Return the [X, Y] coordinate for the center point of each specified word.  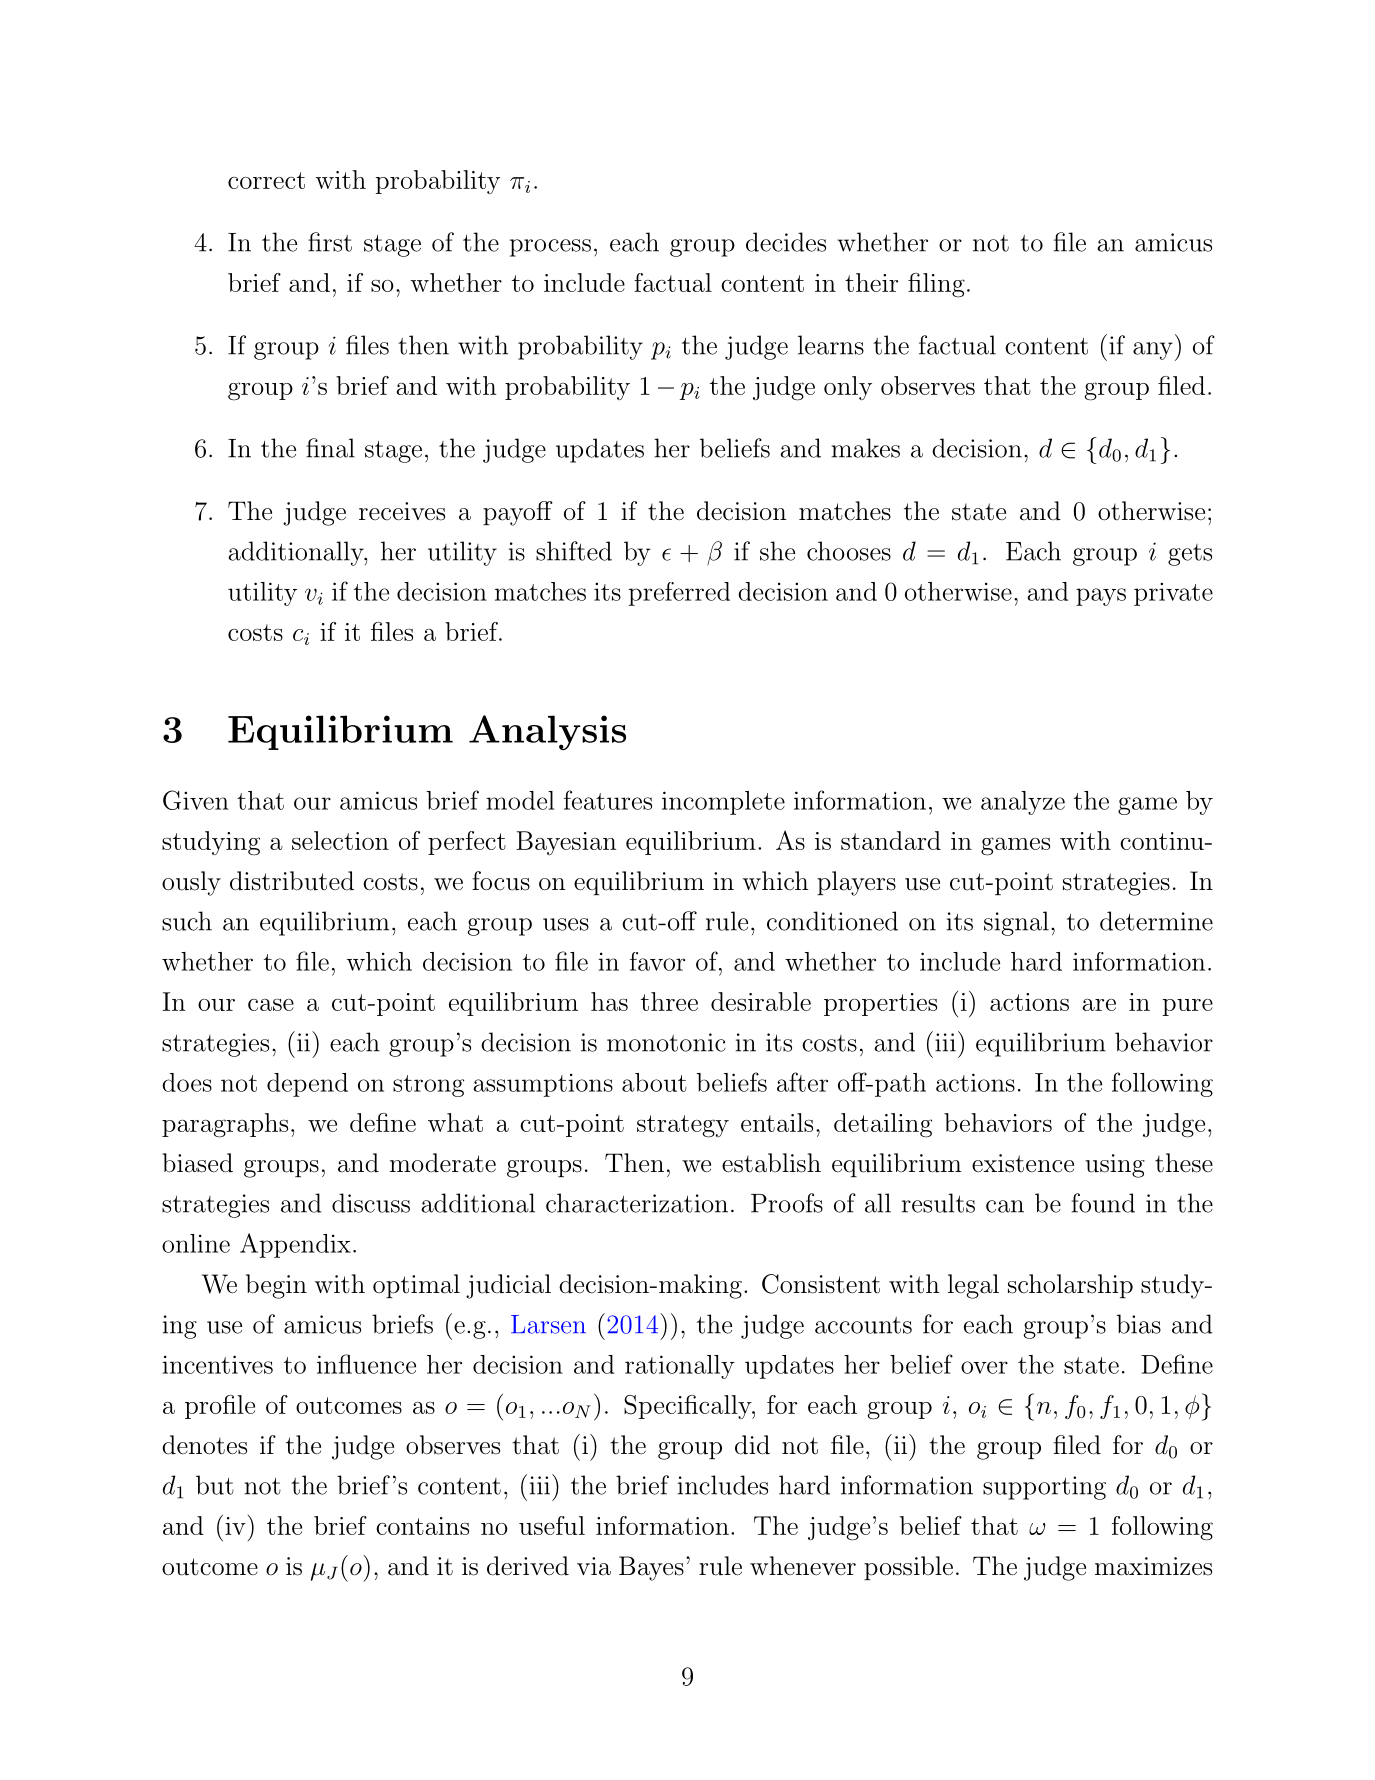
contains [422, 1526]
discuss [371, 1203]
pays [1101, 597]
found [1103, 1203]
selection [340, 840]
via [594, 1566]
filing [936, 285]
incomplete [723, 803]
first [330, 242]
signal [1016, 923]
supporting [1044, 1488]
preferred [679, 594]
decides [786, 242]
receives [402, 511]
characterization [637, 1203]
